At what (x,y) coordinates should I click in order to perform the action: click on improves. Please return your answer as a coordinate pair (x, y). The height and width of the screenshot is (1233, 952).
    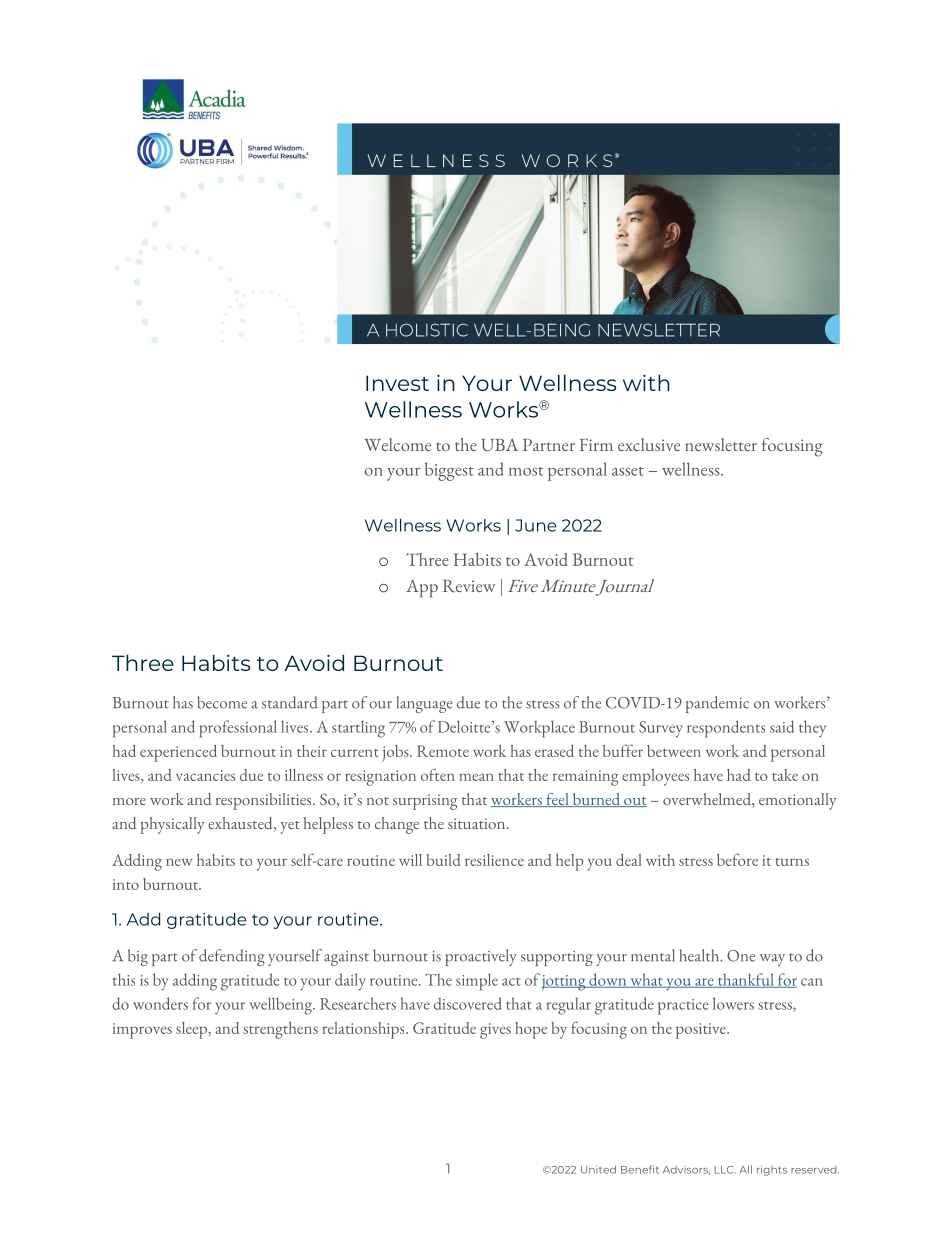
    Looking at the image, I should click on (142, 1031).
